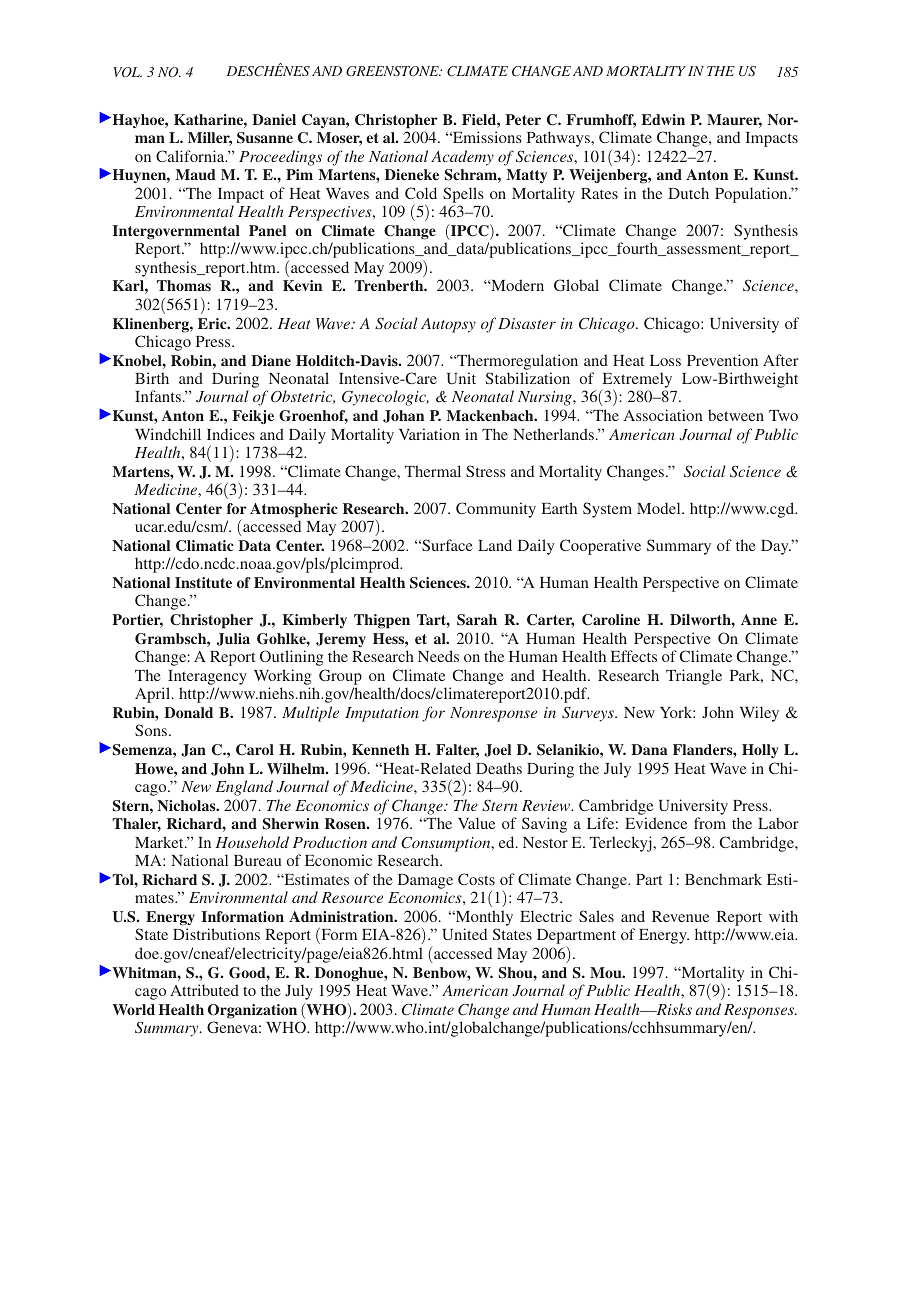 The height and width of the image is (1316, 911). What do you see at coordinates (205, 546) in the image?
I see `Climatic` at bounding box center [205, 546].
